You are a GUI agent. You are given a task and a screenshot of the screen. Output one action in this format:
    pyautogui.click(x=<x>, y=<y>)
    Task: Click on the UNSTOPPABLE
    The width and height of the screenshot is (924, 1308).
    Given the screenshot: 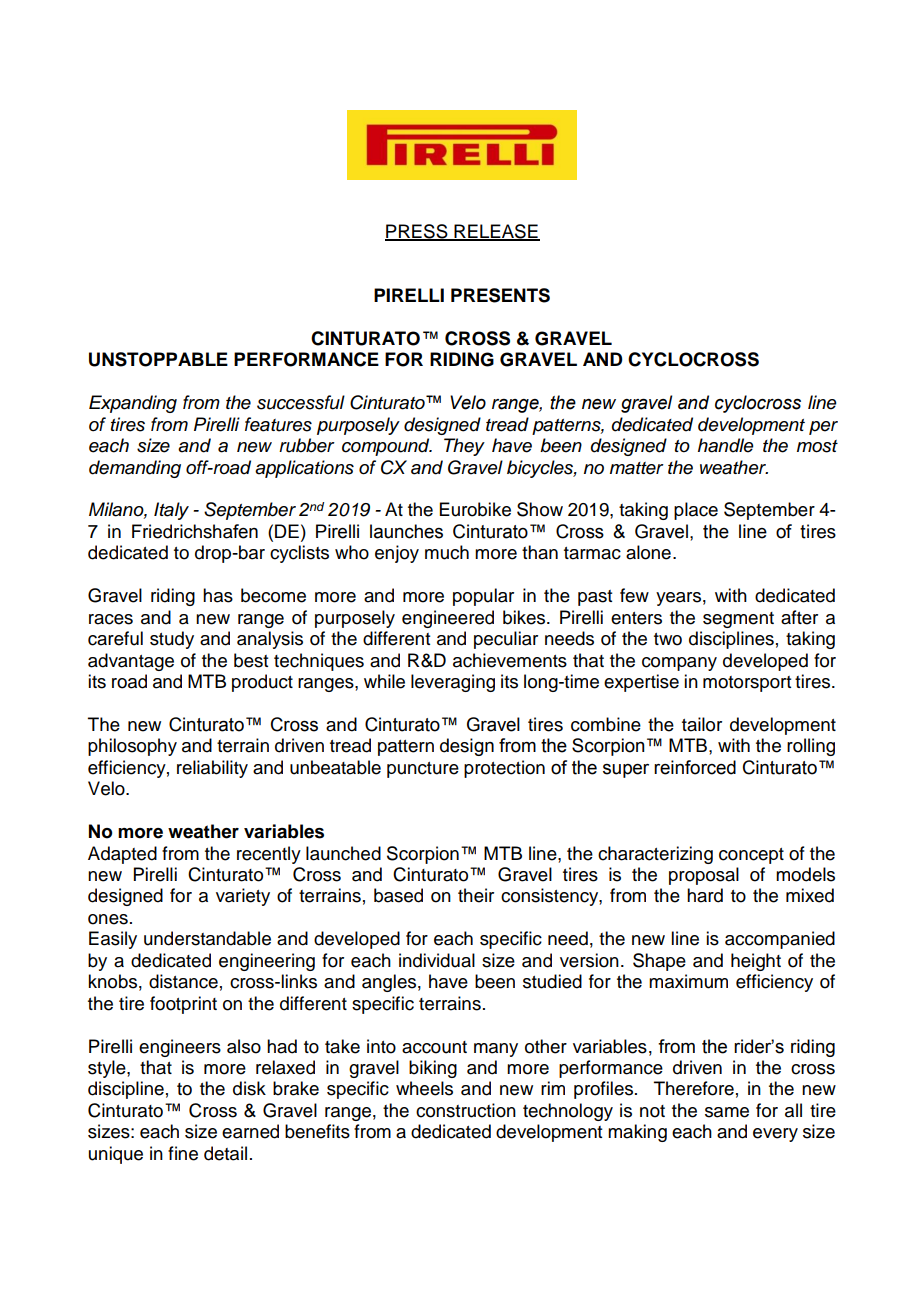 What is the action you would take?
    pyautogui.click(x=158, y=359)
